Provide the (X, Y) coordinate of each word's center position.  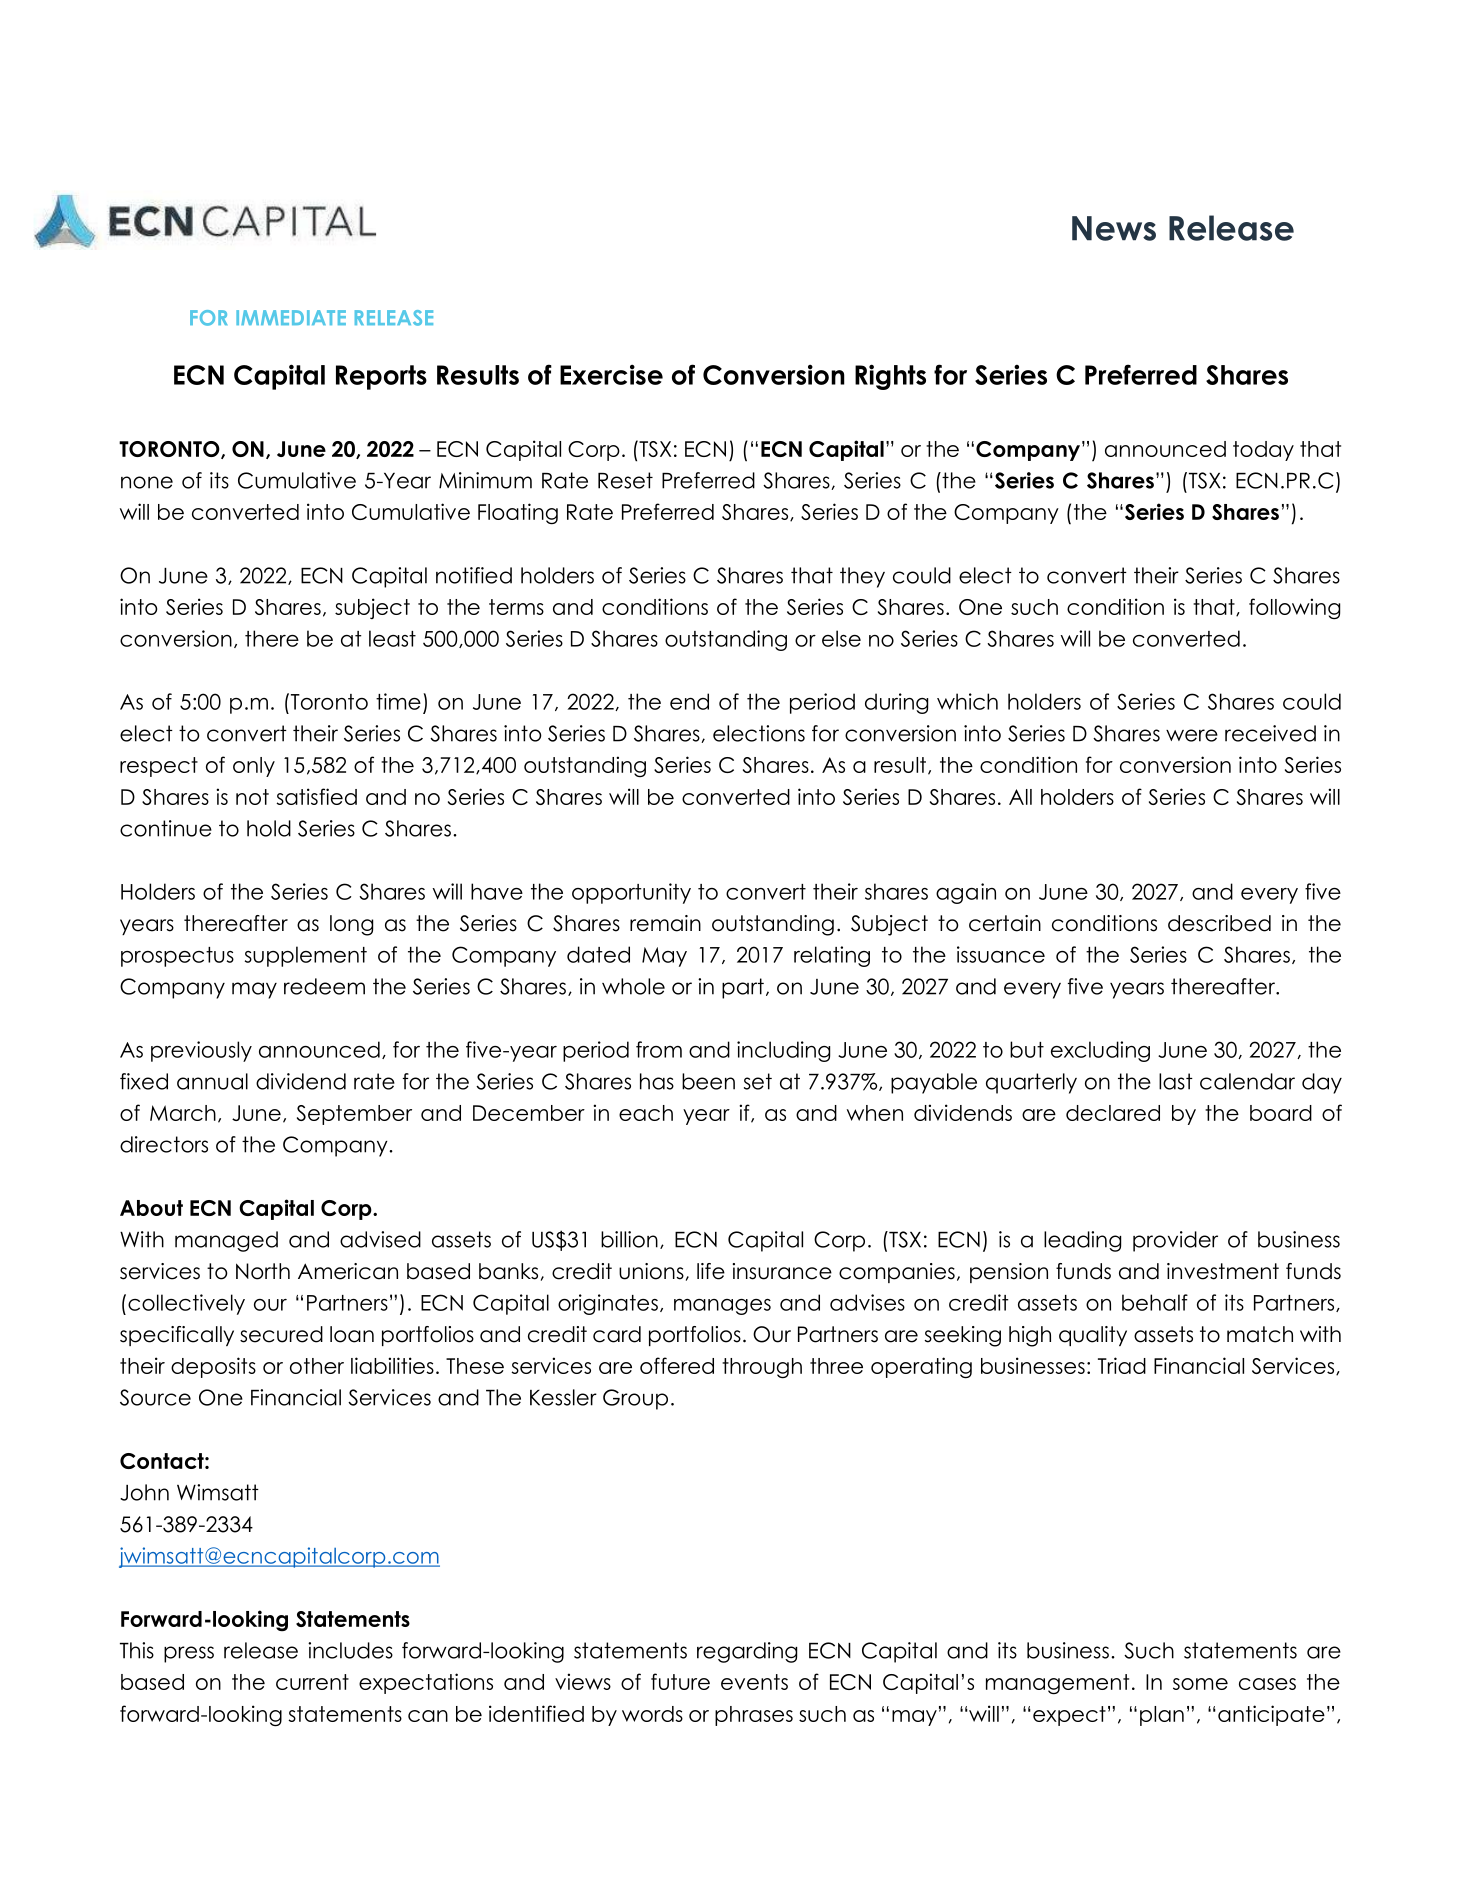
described (1219, 923)
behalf (1155, 1302)
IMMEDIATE (291, 317)
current (312, 1682)
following (1294, 608)
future (680, 1681)
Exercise (611, 374)
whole (633, 986)
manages (722, 1307)
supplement (306, 956)
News (1114, 228)
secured (281, 1334)
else (841, 638)
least (392, 638)
